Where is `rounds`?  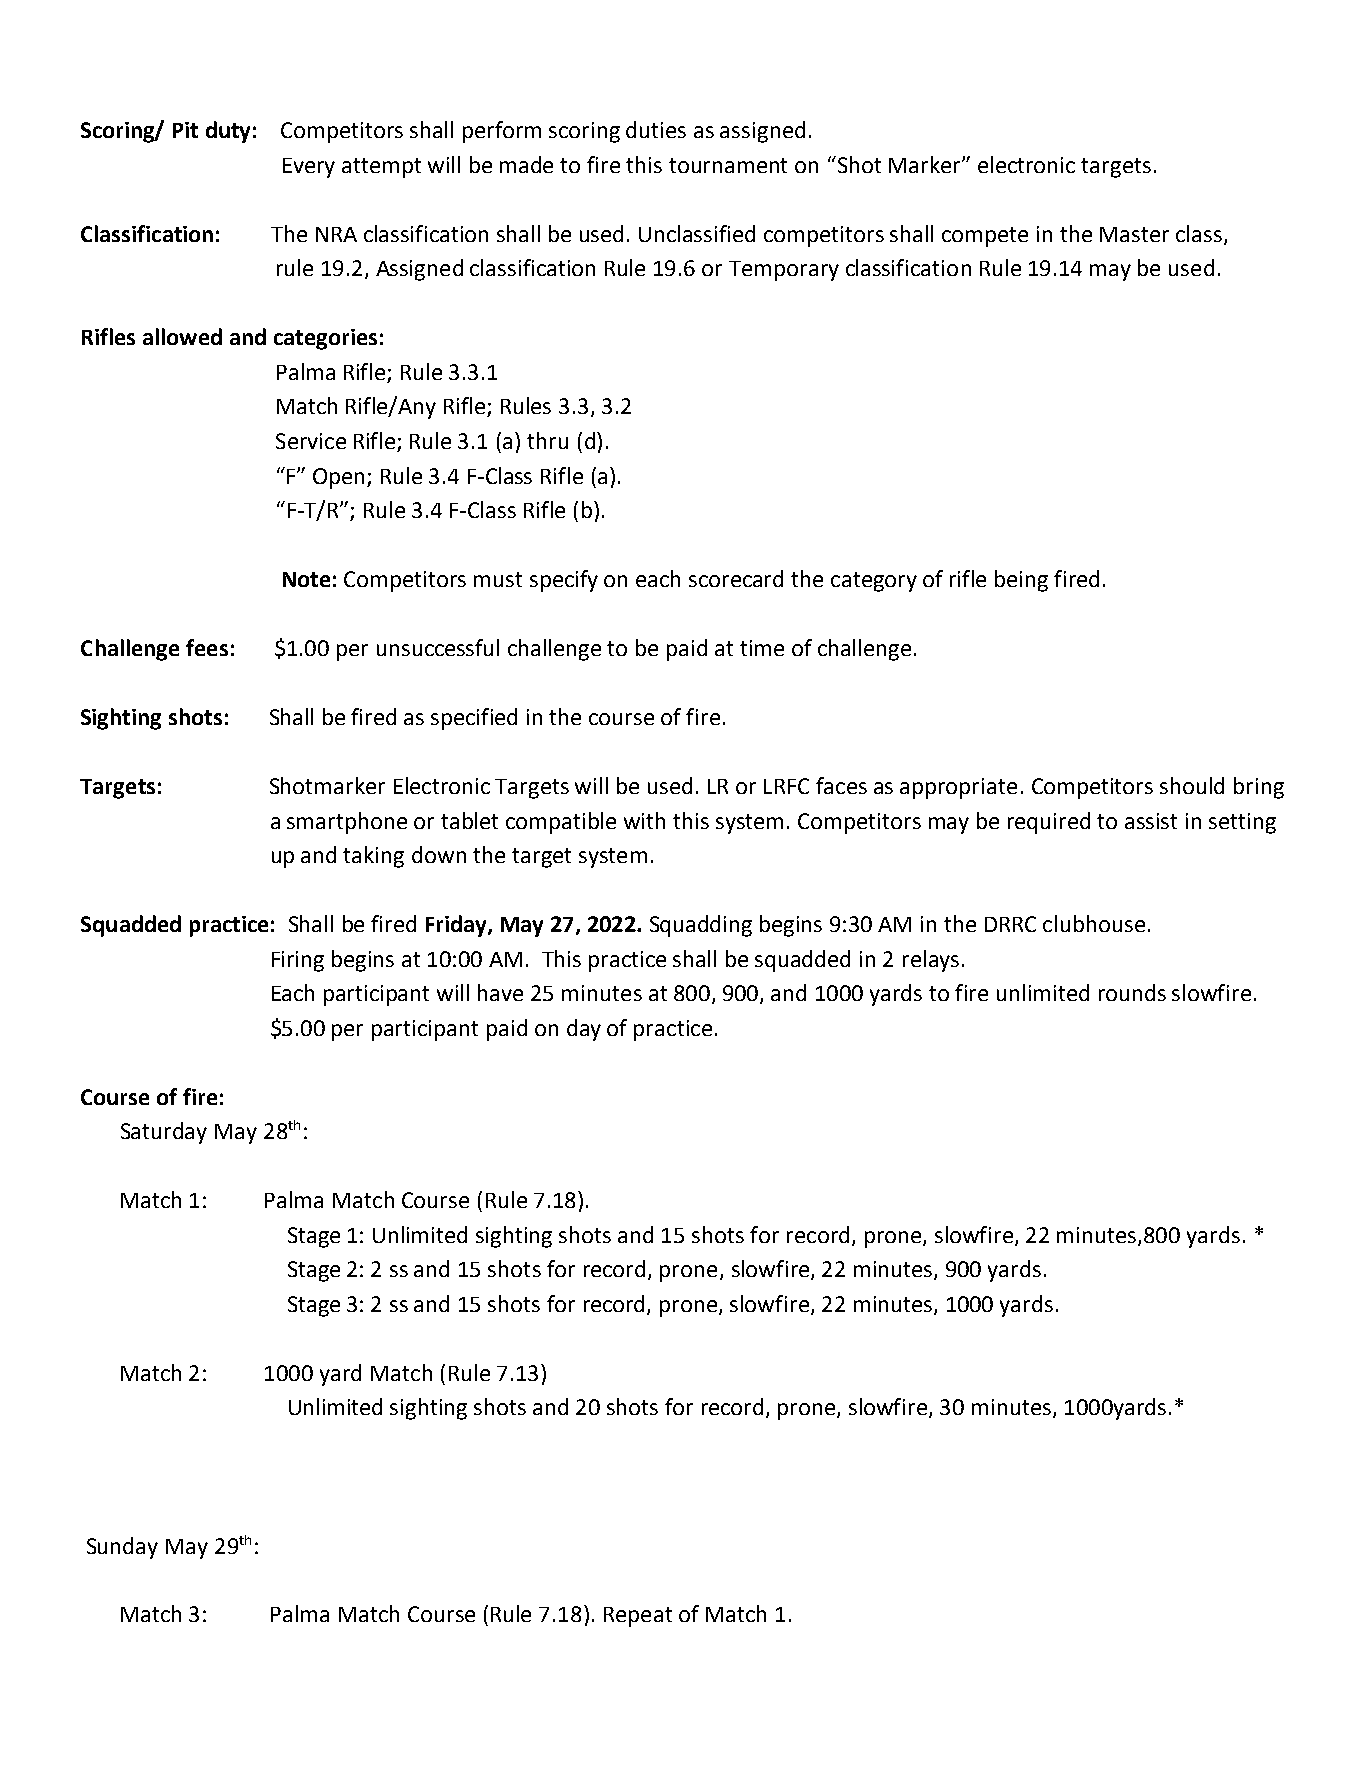 rounds is located at coordinates (1132, 992).
